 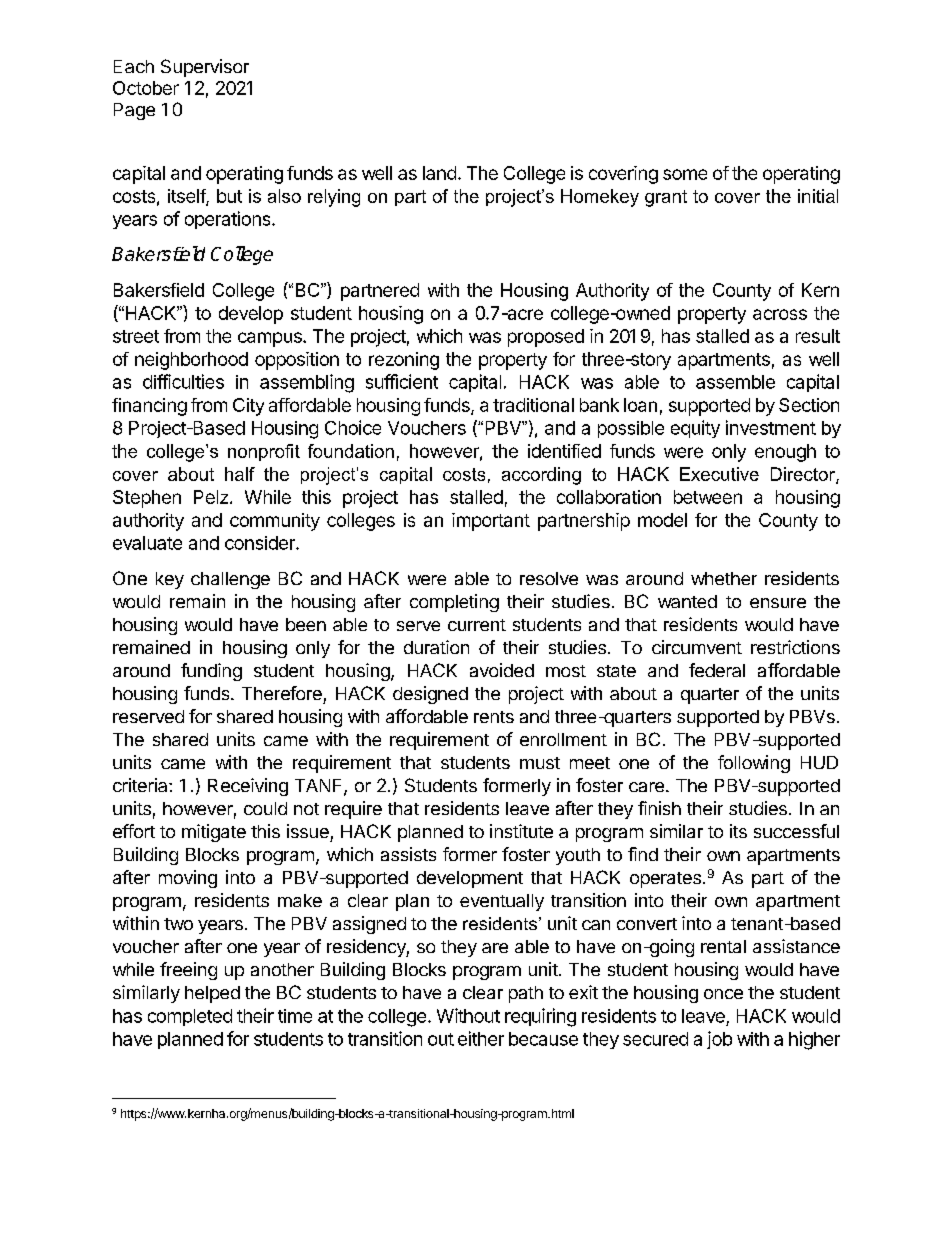 I want to click on rents, so click(x=494, y=717).
